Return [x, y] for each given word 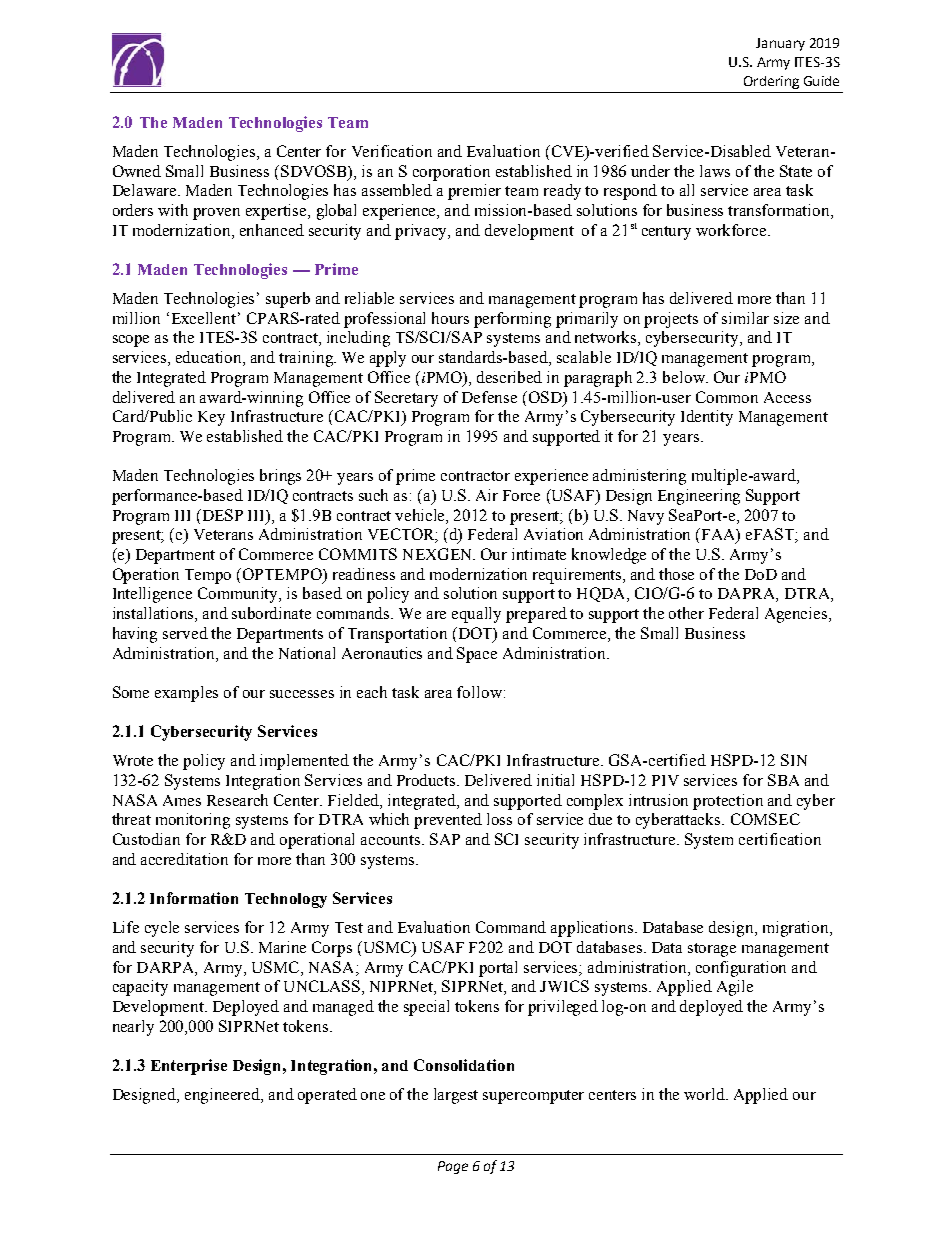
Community [239, 595]
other [686, 613]
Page [453, 1167]
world [705, 1094]
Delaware [146, 190]
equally [476, 615]
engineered [224, 1096]
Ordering [771, 82]
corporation [451, 173]
